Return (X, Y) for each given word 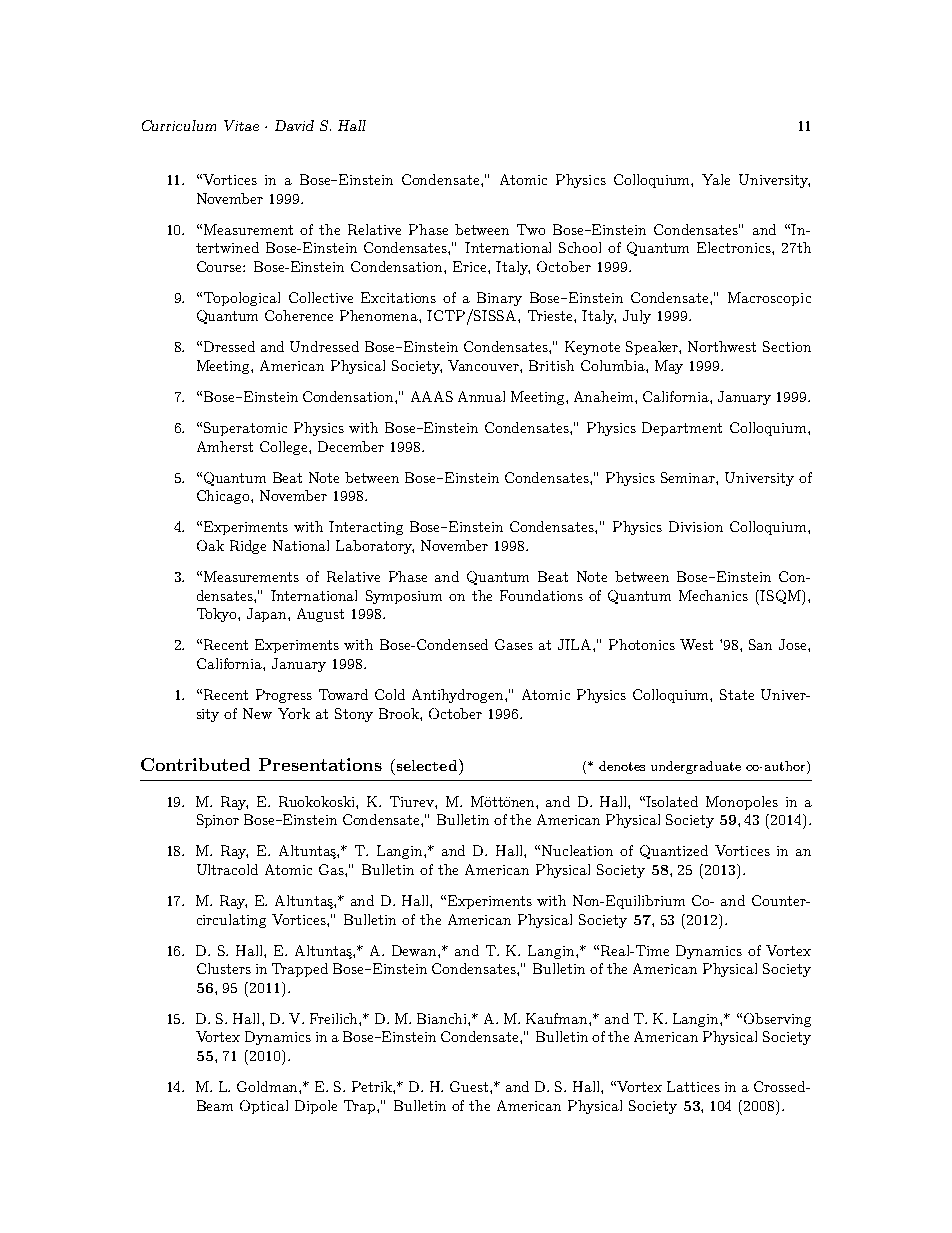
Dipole (316, 1107)
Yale (716, 179)
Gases (514, 644)
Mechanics (713, 595)
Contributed (195, 764)
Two (531, 229)
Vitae (241, 125)
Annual (481, 396)
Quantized (674, 852)
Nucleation (577, 850)
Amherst (225, 446)
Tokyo (218, 615)
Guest (470, 1086)
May (669, 367)
